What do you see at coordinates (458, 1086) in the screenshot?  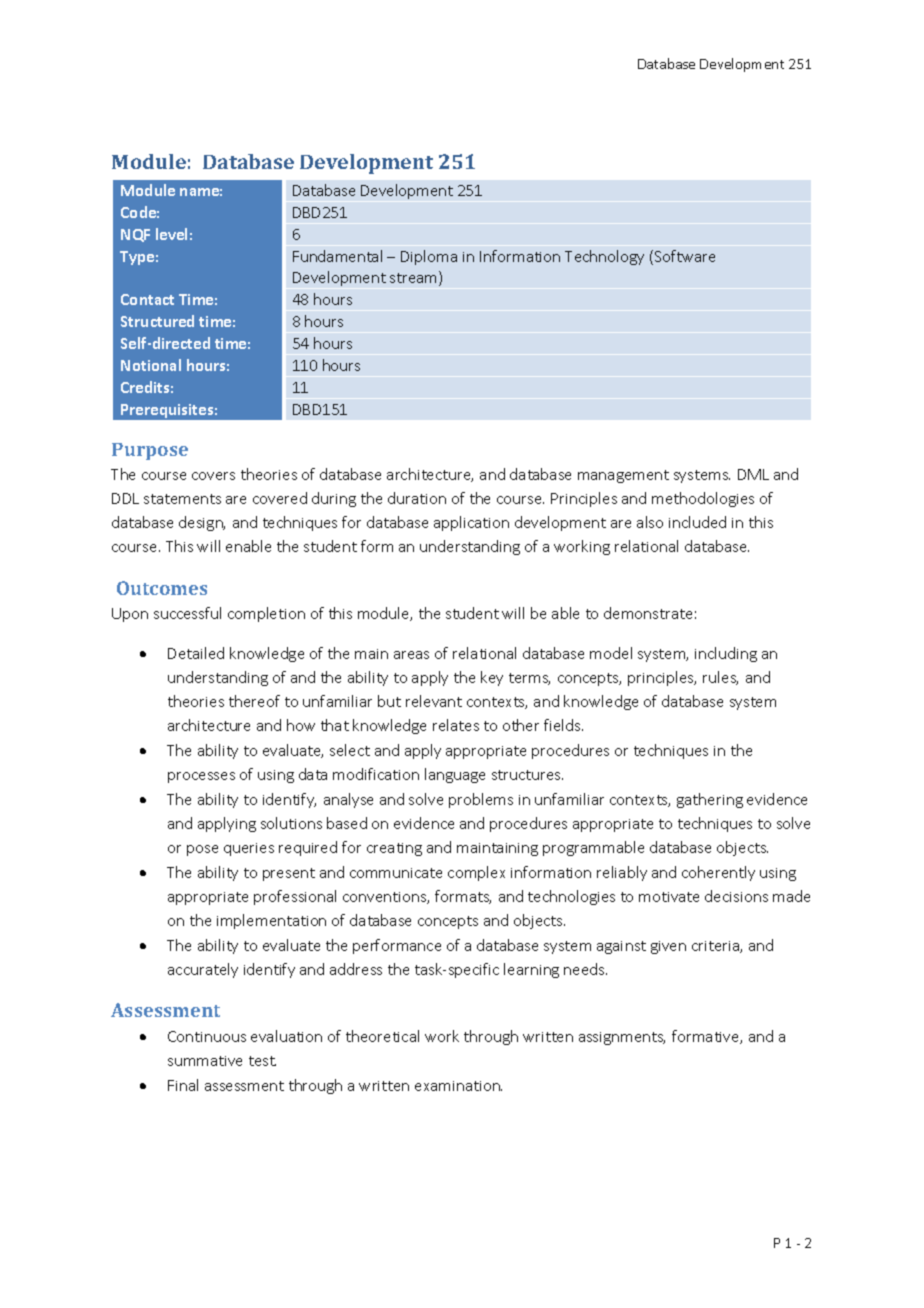 I see `examination` at bounding box center [458, 1086].
